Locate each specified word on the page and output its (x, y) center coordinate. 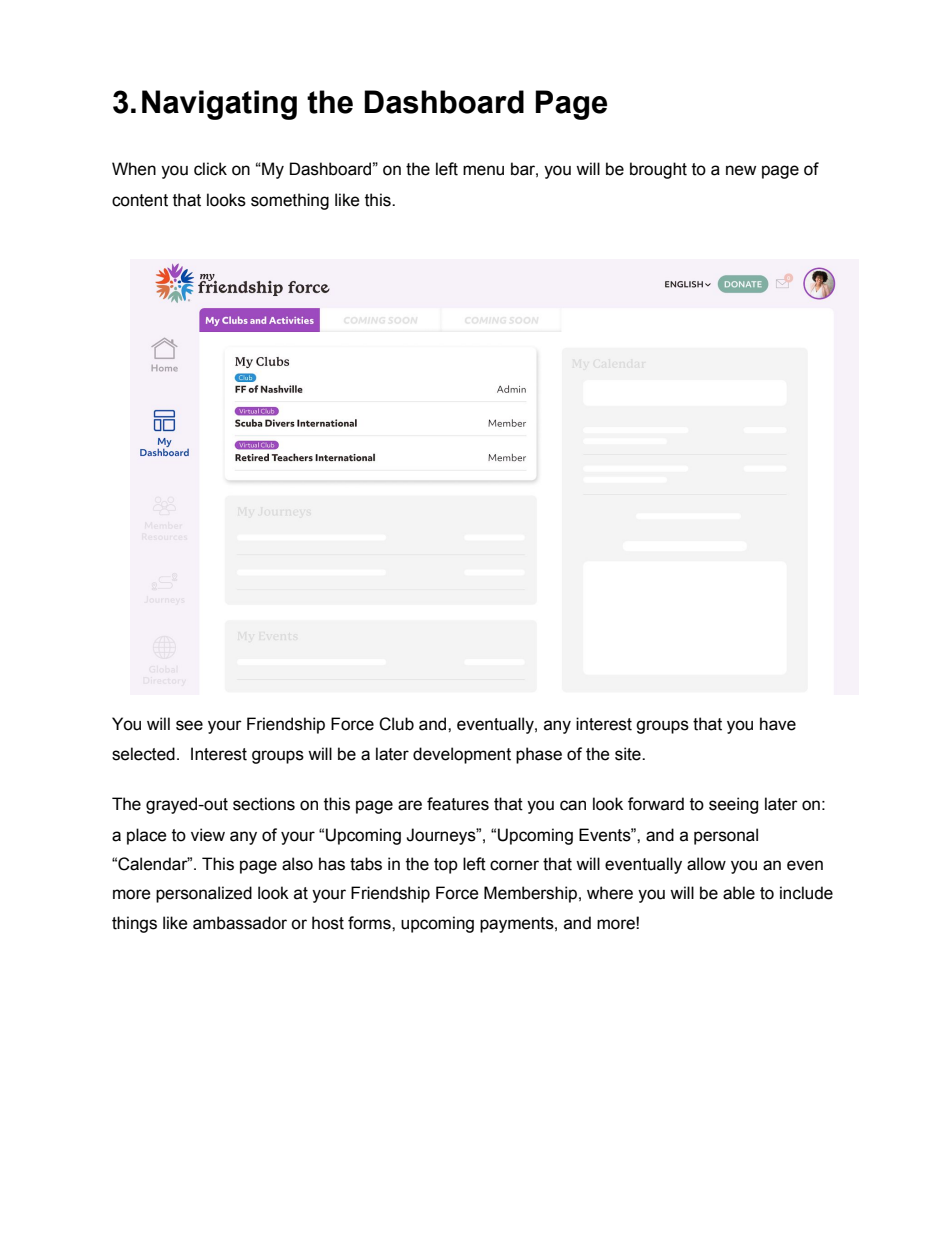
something (290, 201)
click (210, 169)
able (739, 893)
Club (396, 724)
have (778, 724)
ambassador (240, 923)
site (629, 754)
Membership (530, 894)
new (741, 170)
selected (143, 754)
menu (483, 170)
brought (658, 170)
